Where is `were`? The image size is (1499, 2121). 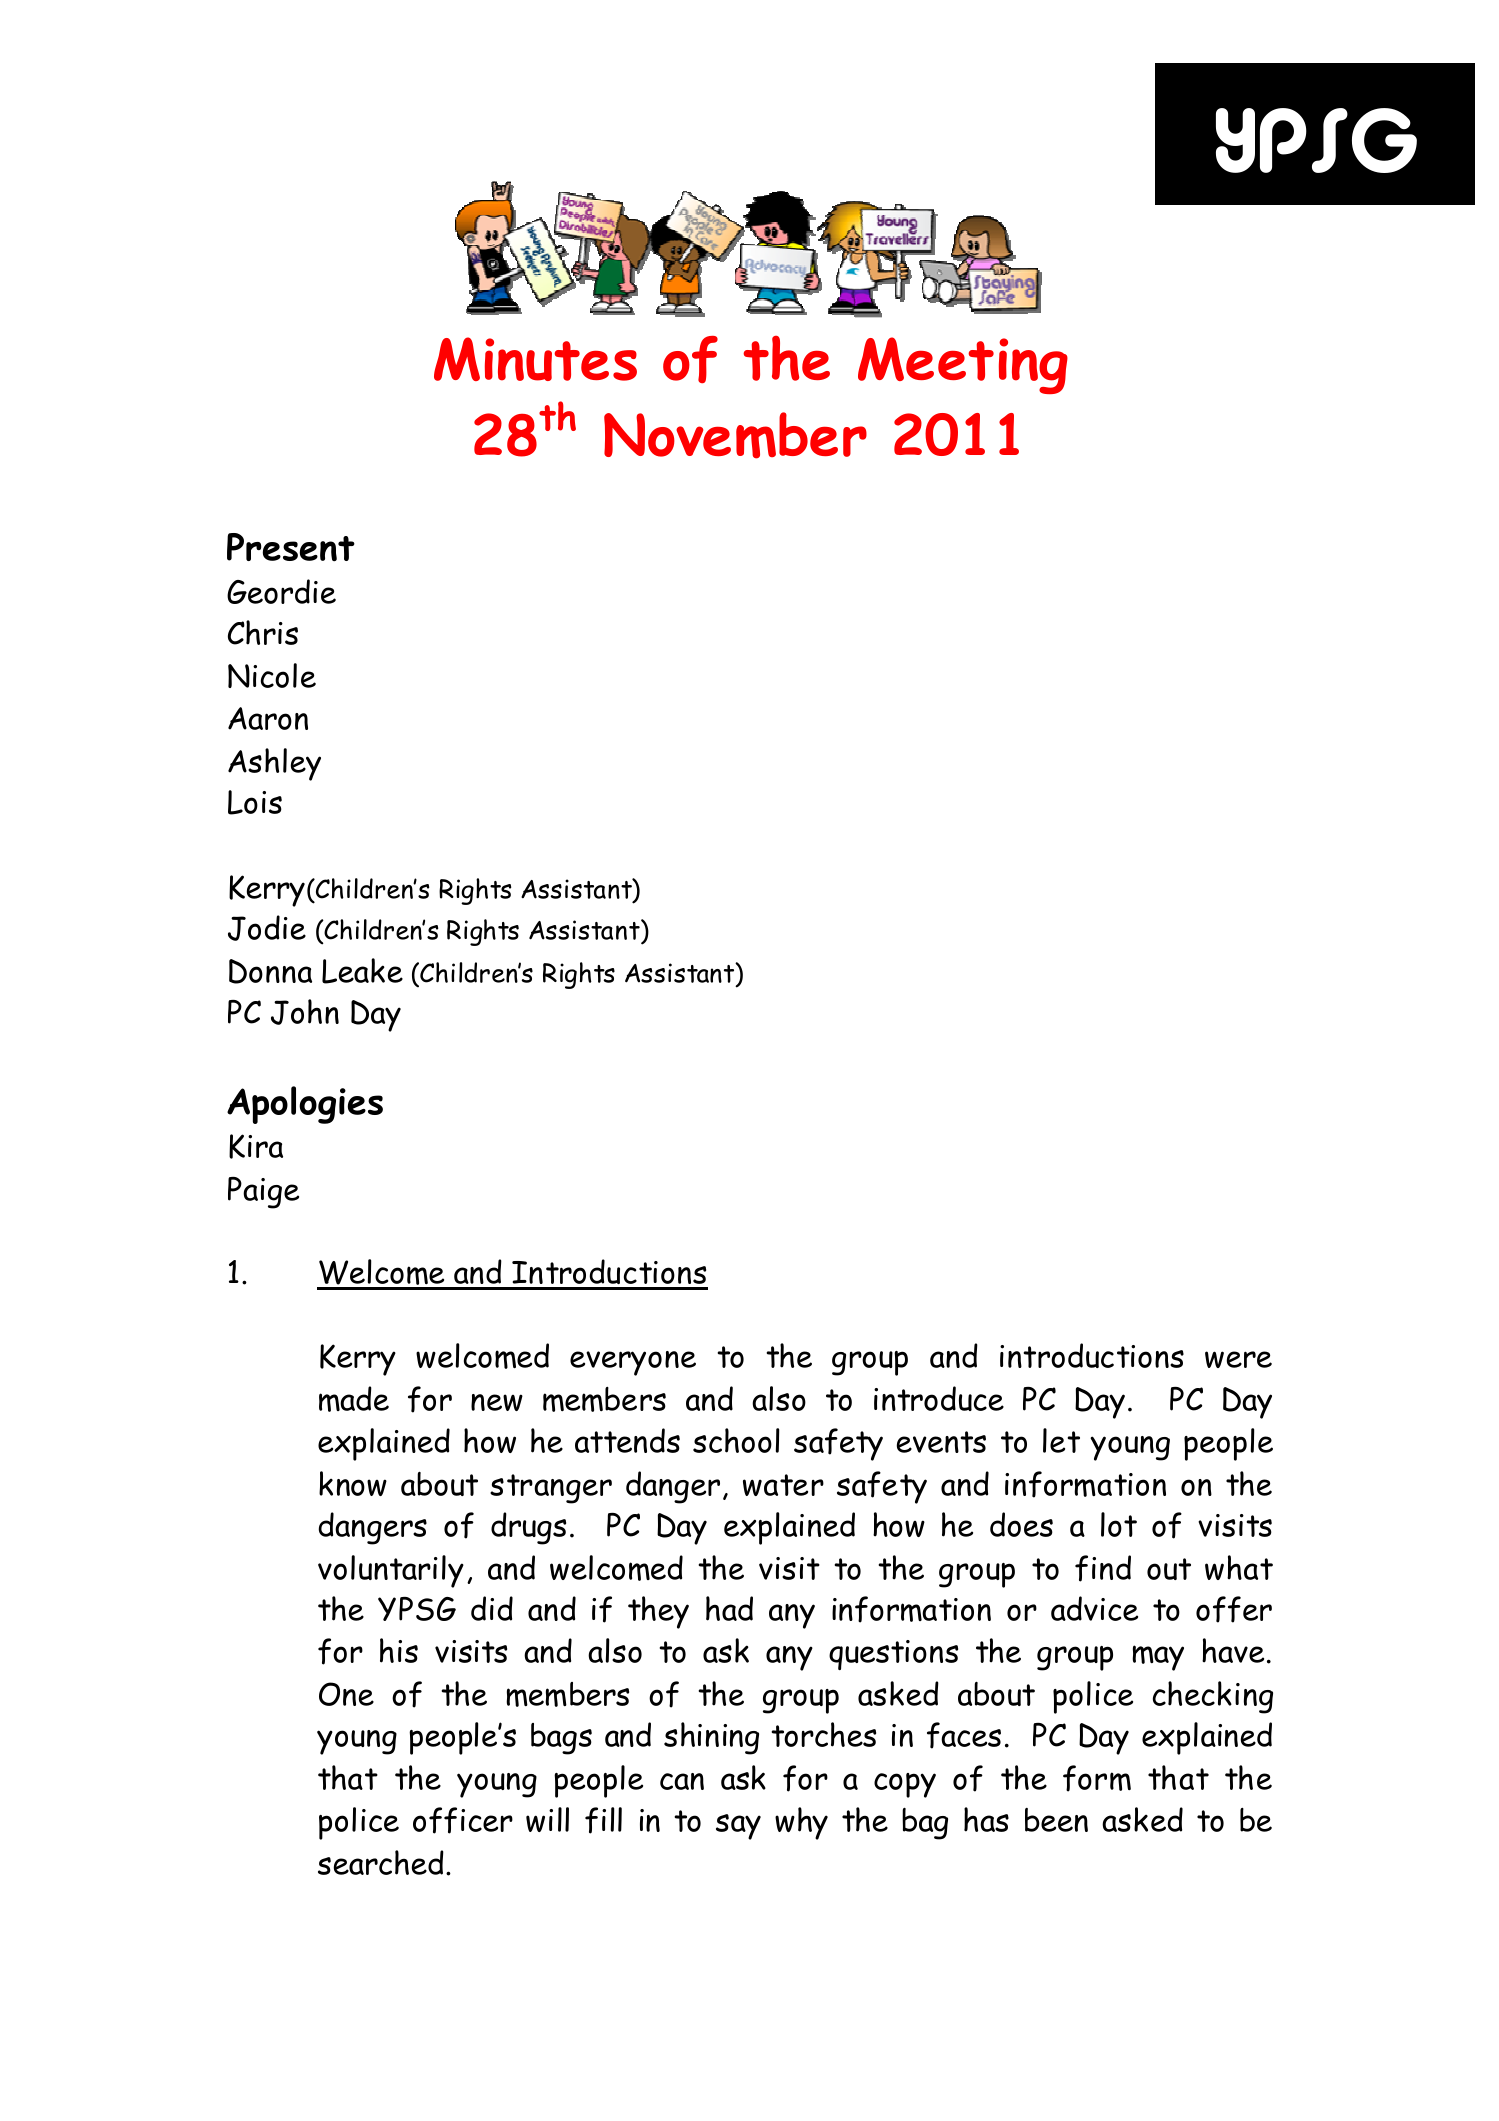
were is located at coordinates (1238, 1359).
